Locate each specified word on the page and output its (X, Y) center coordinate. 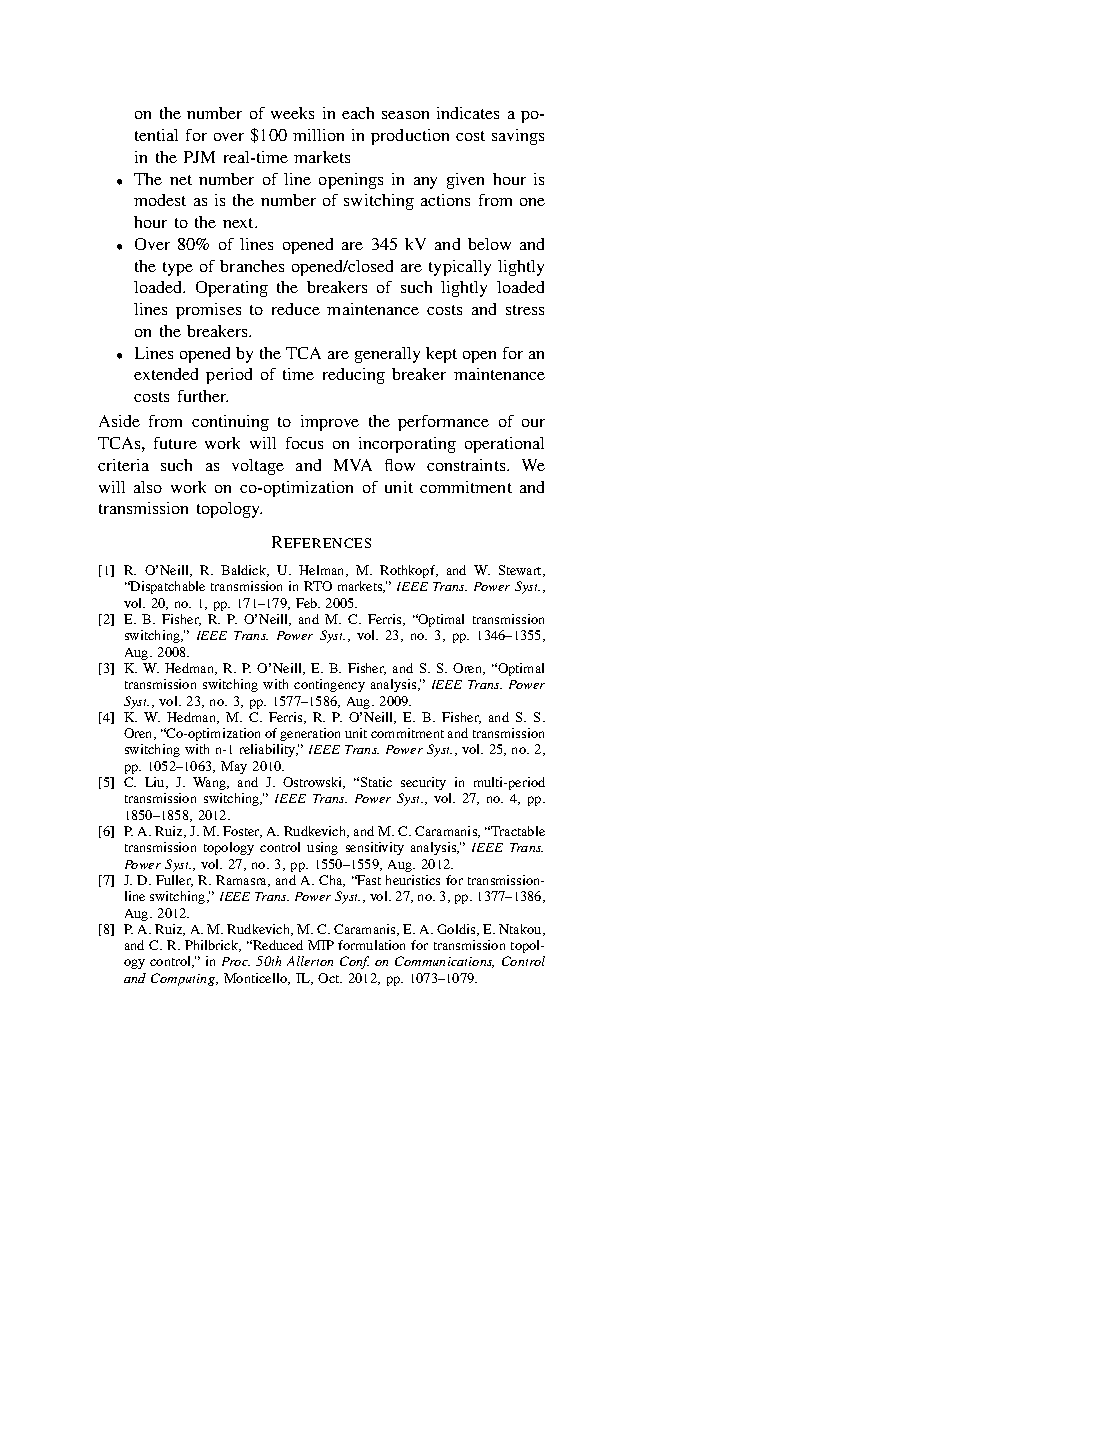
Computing (184, 979)
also (148, 487)
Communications (444, 962)
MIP (321, 945)
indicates (468, 113)
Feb (308, 603)
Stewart (521, 571)
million (318, 135)
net (181, 180)
